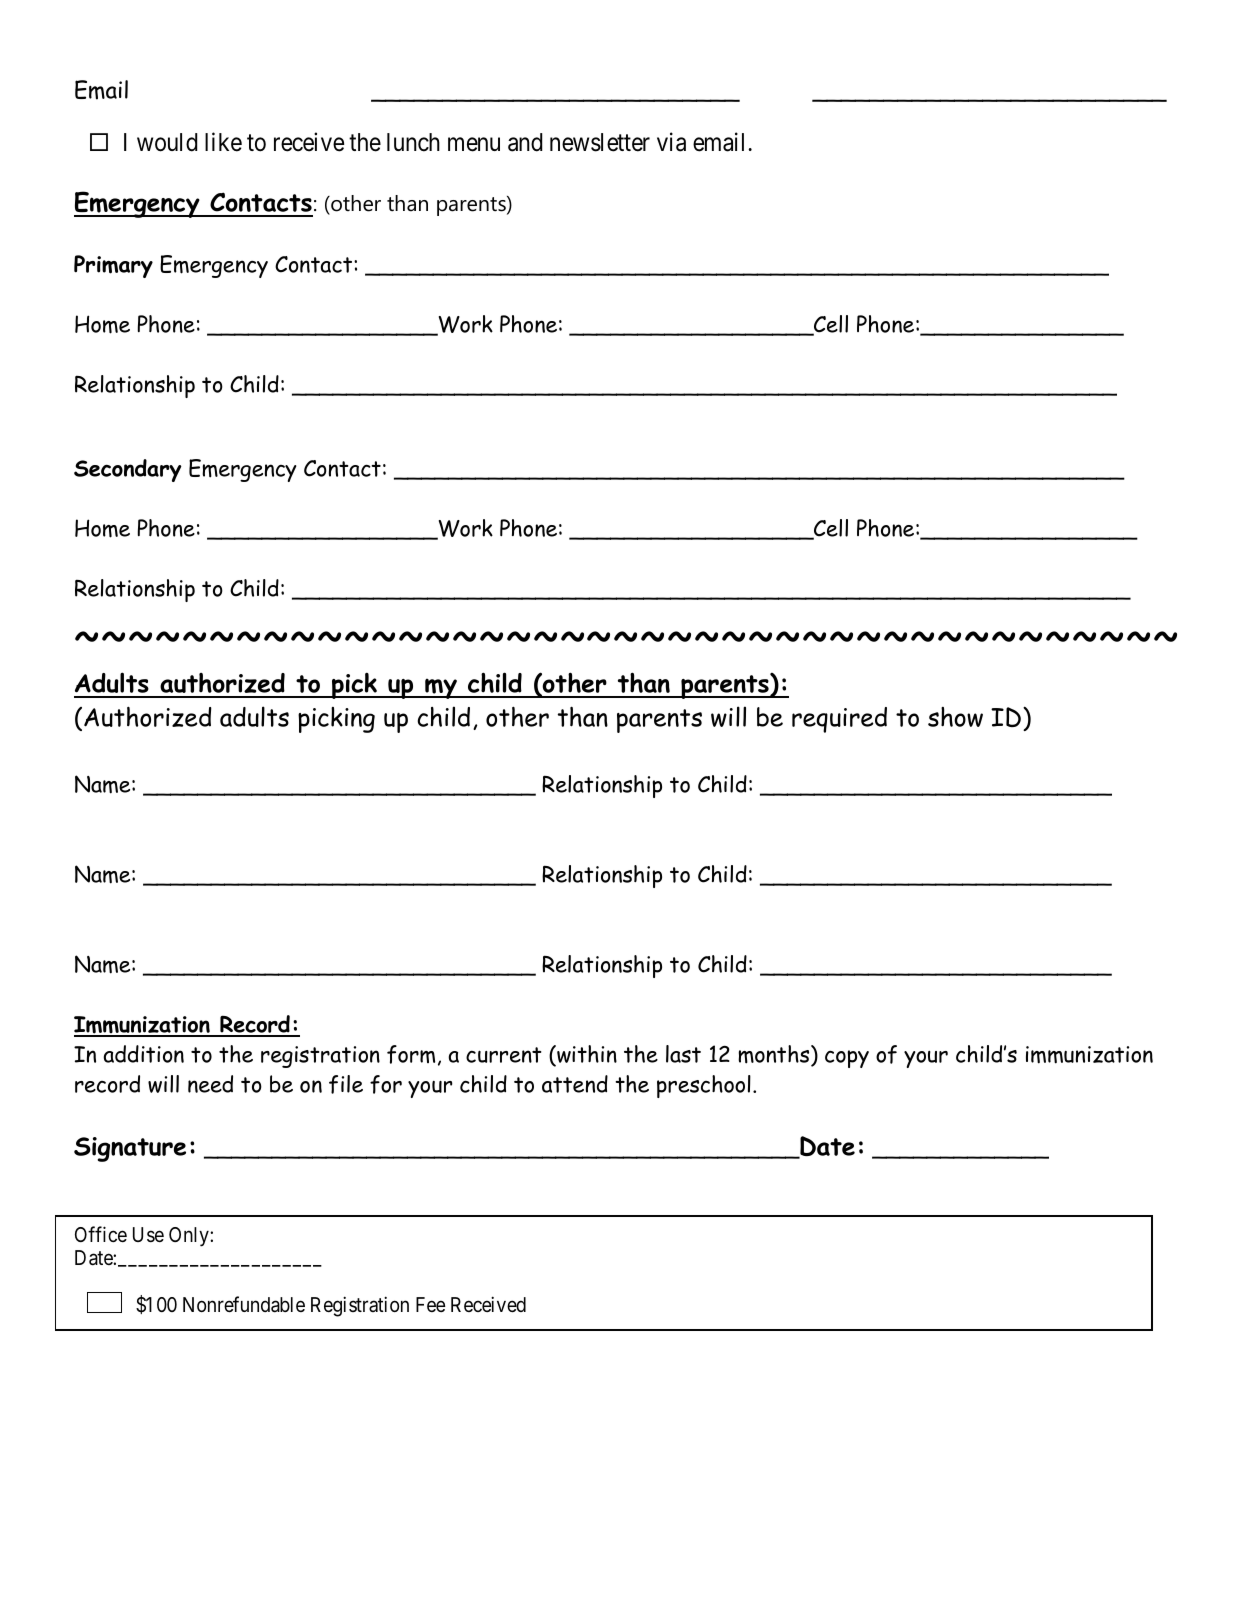  Describe the element at coordinates (210, 1084) in the screenshot. I see `need` at that location.
